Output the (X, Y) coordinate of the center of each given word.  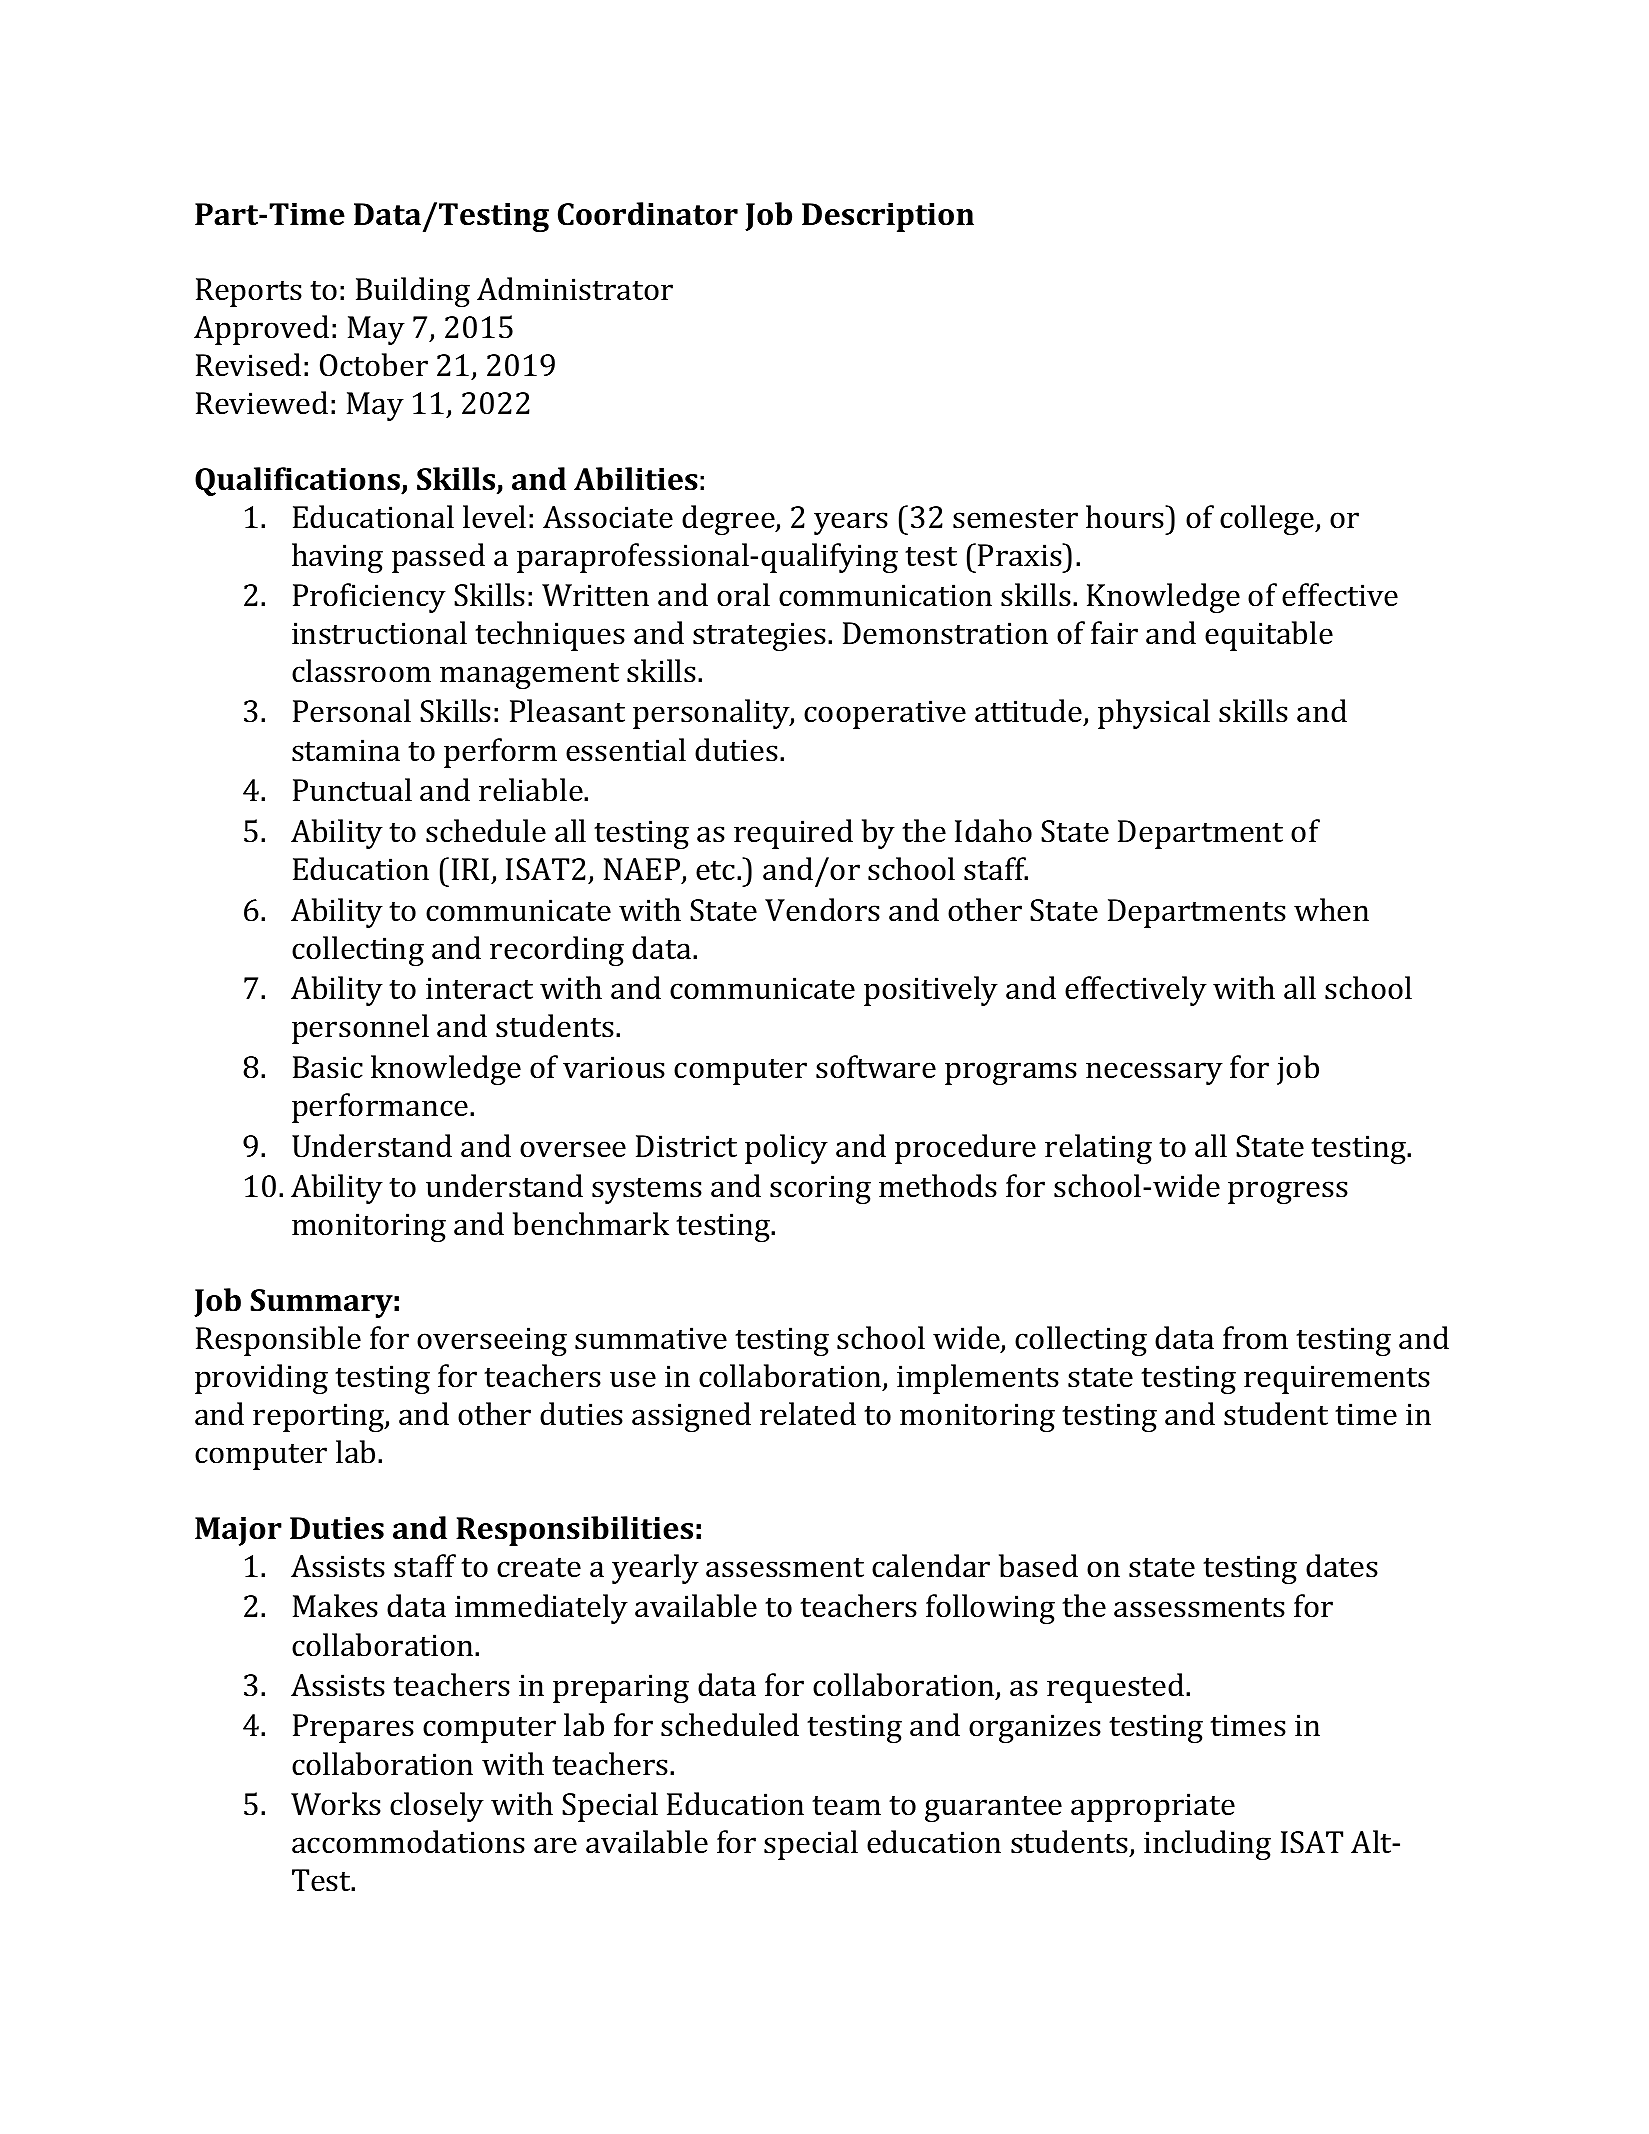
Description (888, 217)
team (846, 1806)
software (876, 1067)
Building (413, 292)
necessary (1154, 1073)
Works (336, 1804)
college (1268, 520)
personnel (360, 1029)
